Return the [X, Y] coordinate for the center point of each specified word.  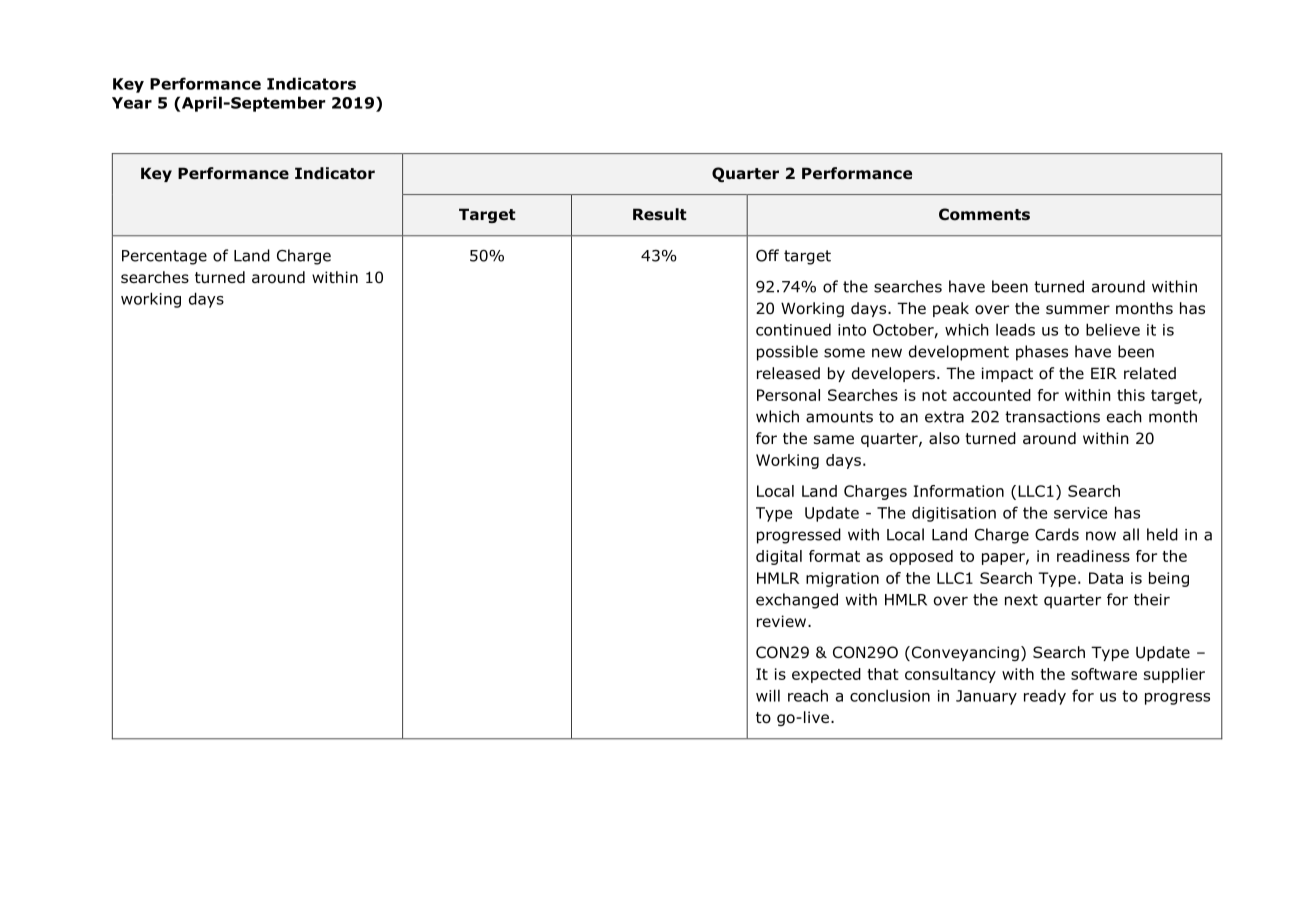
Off [767, 255]
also [944, 438]
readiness [1093, 556]
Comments [984, 214]
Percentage [164, 257]
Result [660, 214]
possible [787, 353]
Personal [788, 395]
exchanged [797, 601]
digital [779, 557]
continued [793, 329]
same [834, 439]
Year [132, 103]
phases [1042, 353]
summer [1078, 310]
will [768, 695]
